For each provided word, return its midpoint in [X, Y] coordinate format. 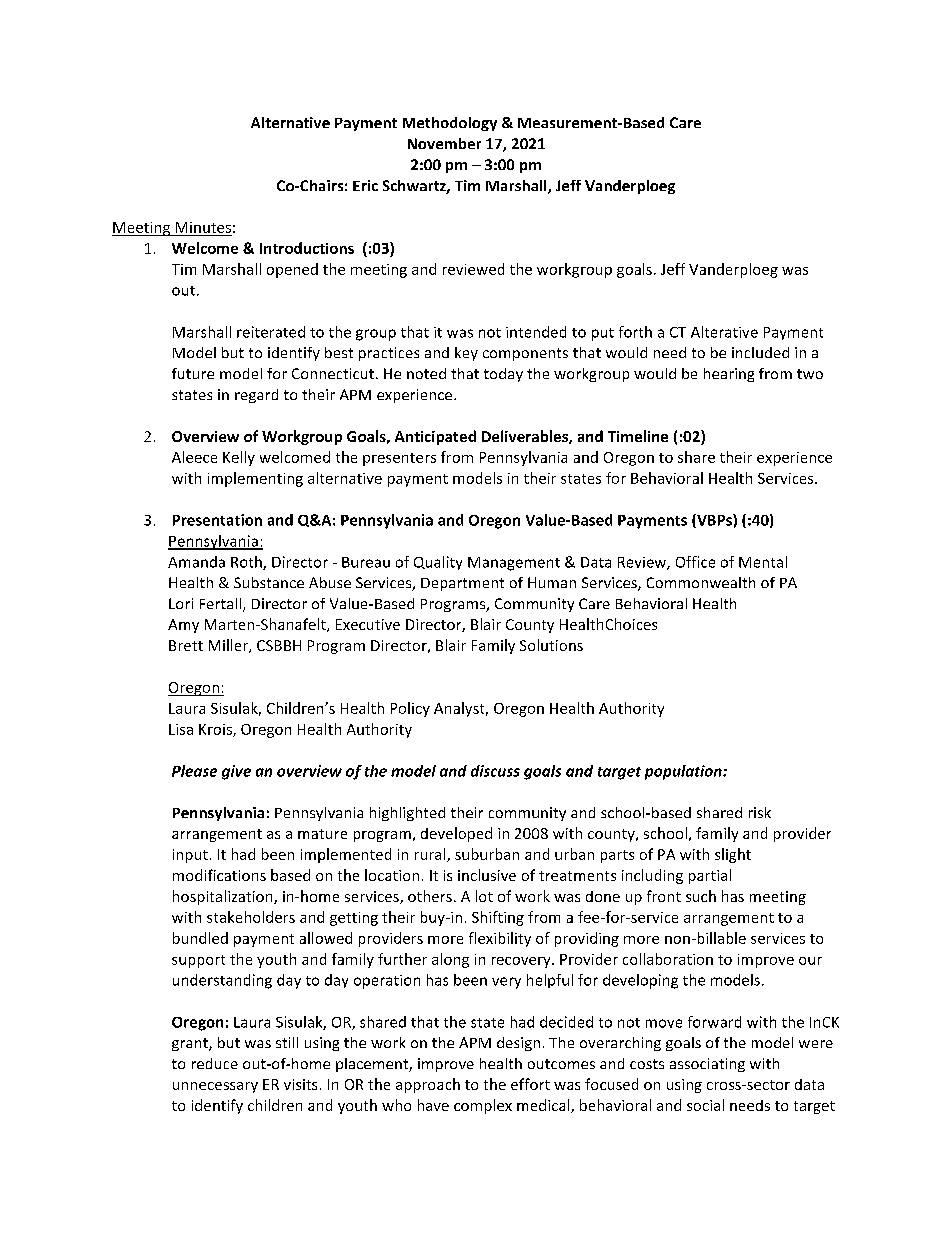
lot [484, 896]
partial [710, 876]
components [525, 354]
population [684, 772]
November [444, 143]
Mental [763, 562]
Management [514, 564]
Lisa [181, 729]
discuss [495, 771]
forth [635, 332]
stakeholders [251, 917]
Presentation [217, 520]
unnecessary [215, 1087]
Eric [365, 185]
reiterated [271, 332]
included [760, 352]
